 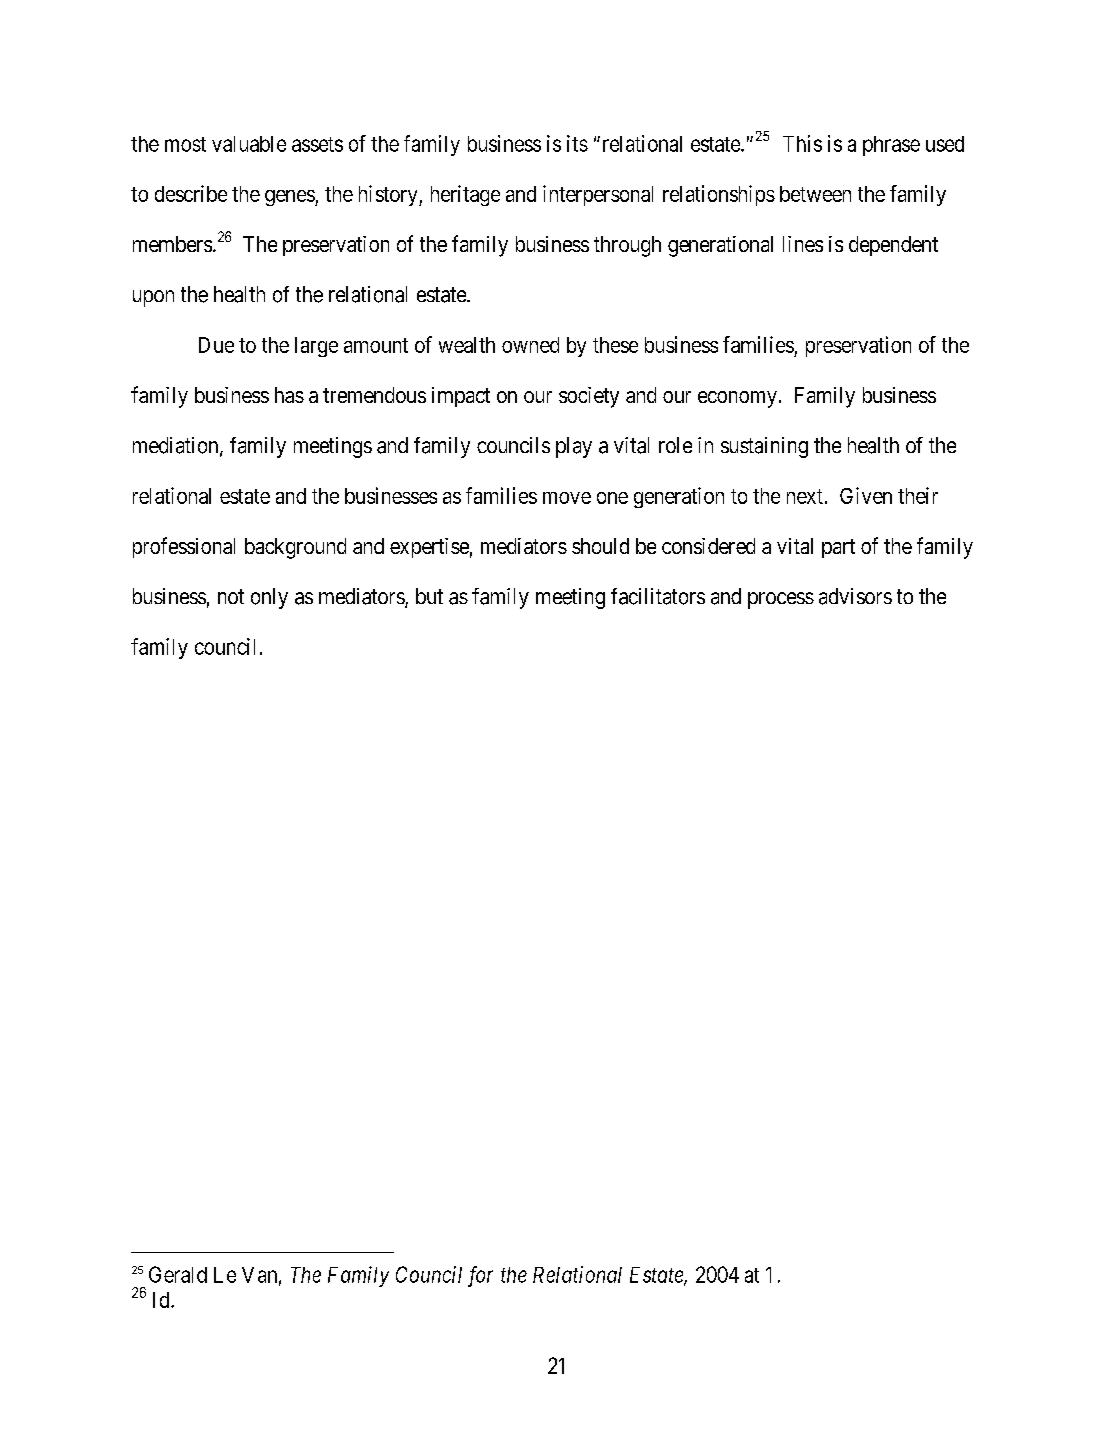 I want to click on interpersonal, so click(x=598, y=195).
